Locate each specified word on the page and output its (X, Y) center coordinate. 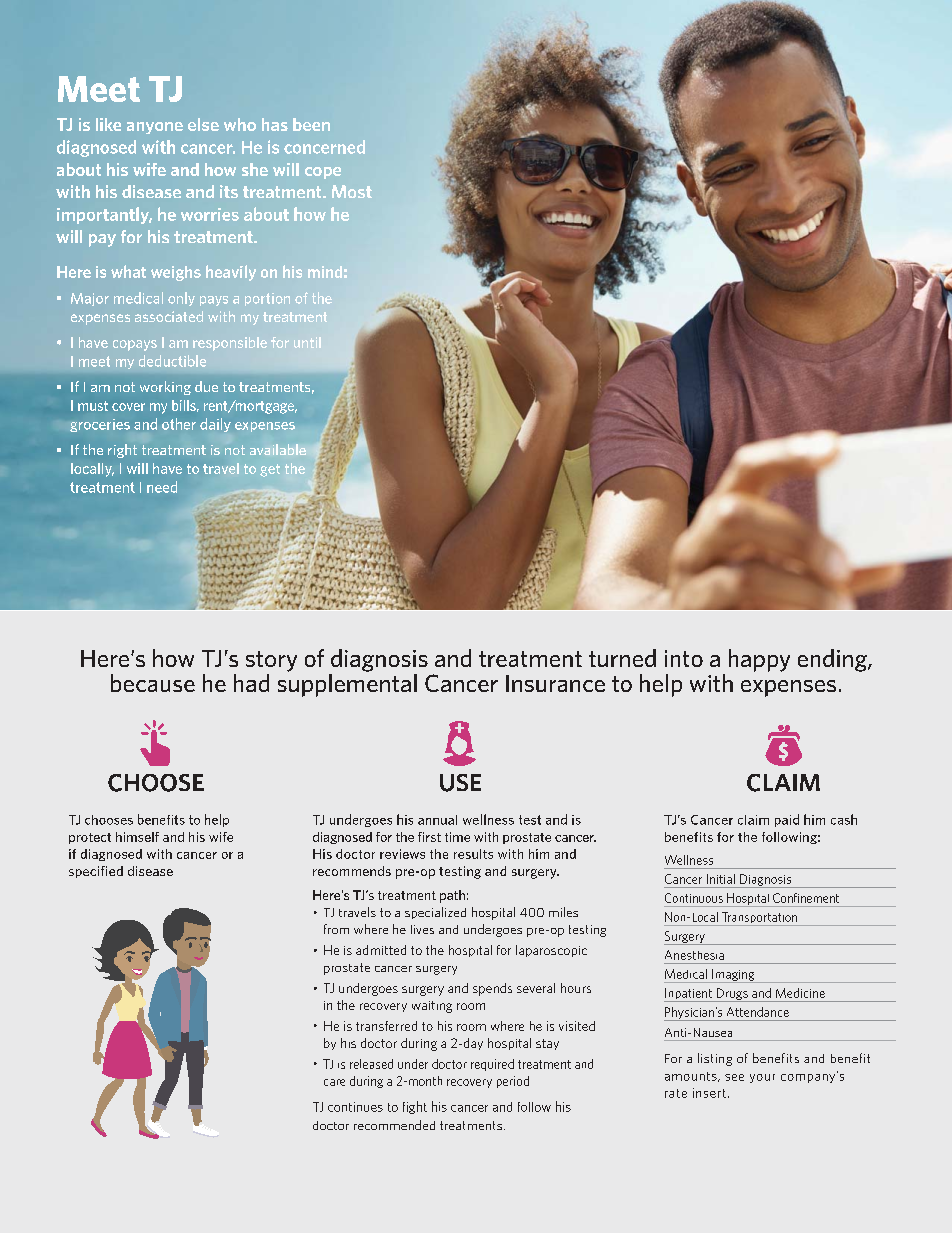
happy (759, 660)
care (334, 1082)
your (762, 1078)
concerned (324, 147)
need (162, 487)
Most (352, 191)
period (513, 1082)
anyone (155, 128)
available (278, 449)
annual (437, 820)
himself (137, 837)
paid (787, 820)
